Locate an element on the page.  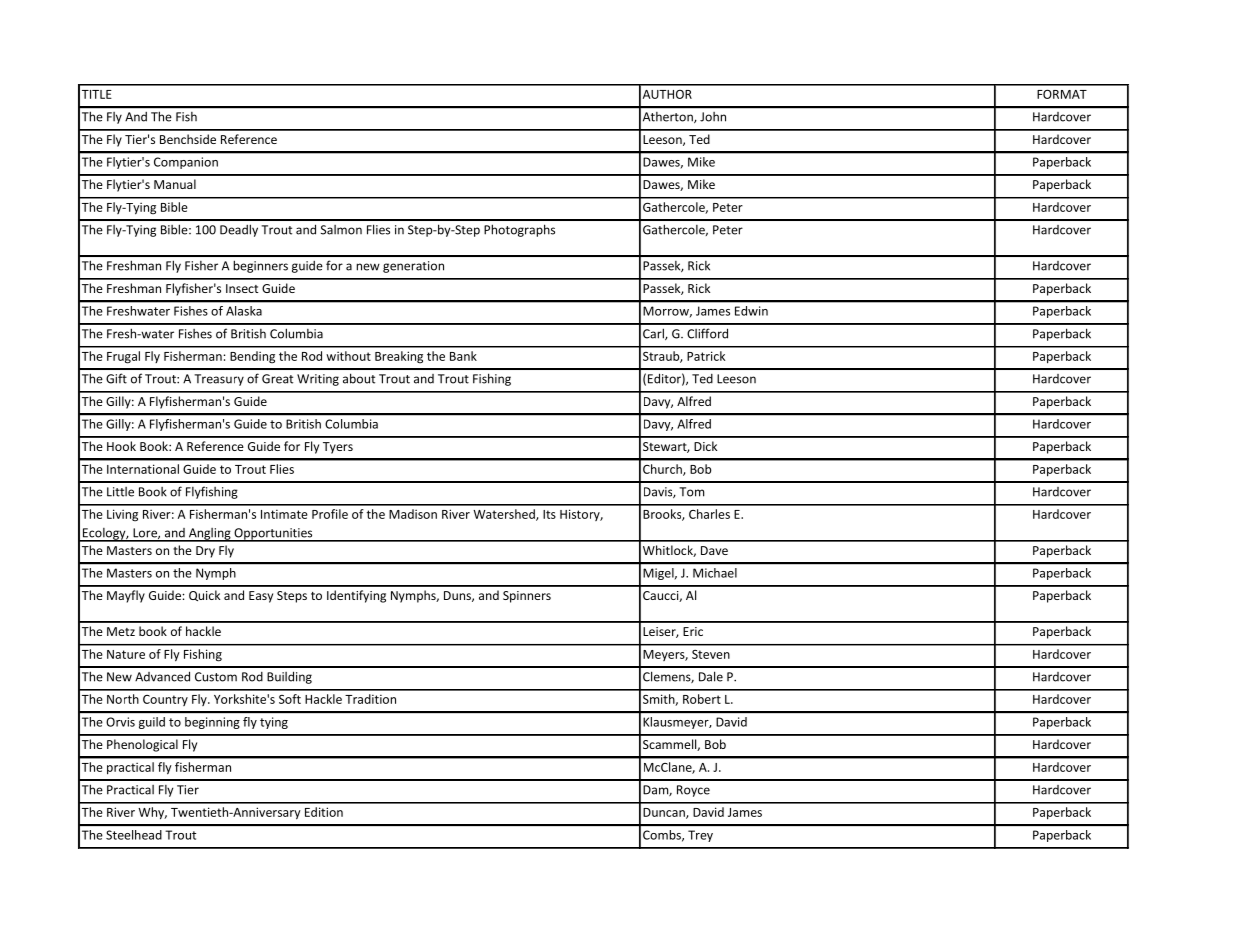
Duncan is located at coordinates (665, 813).
